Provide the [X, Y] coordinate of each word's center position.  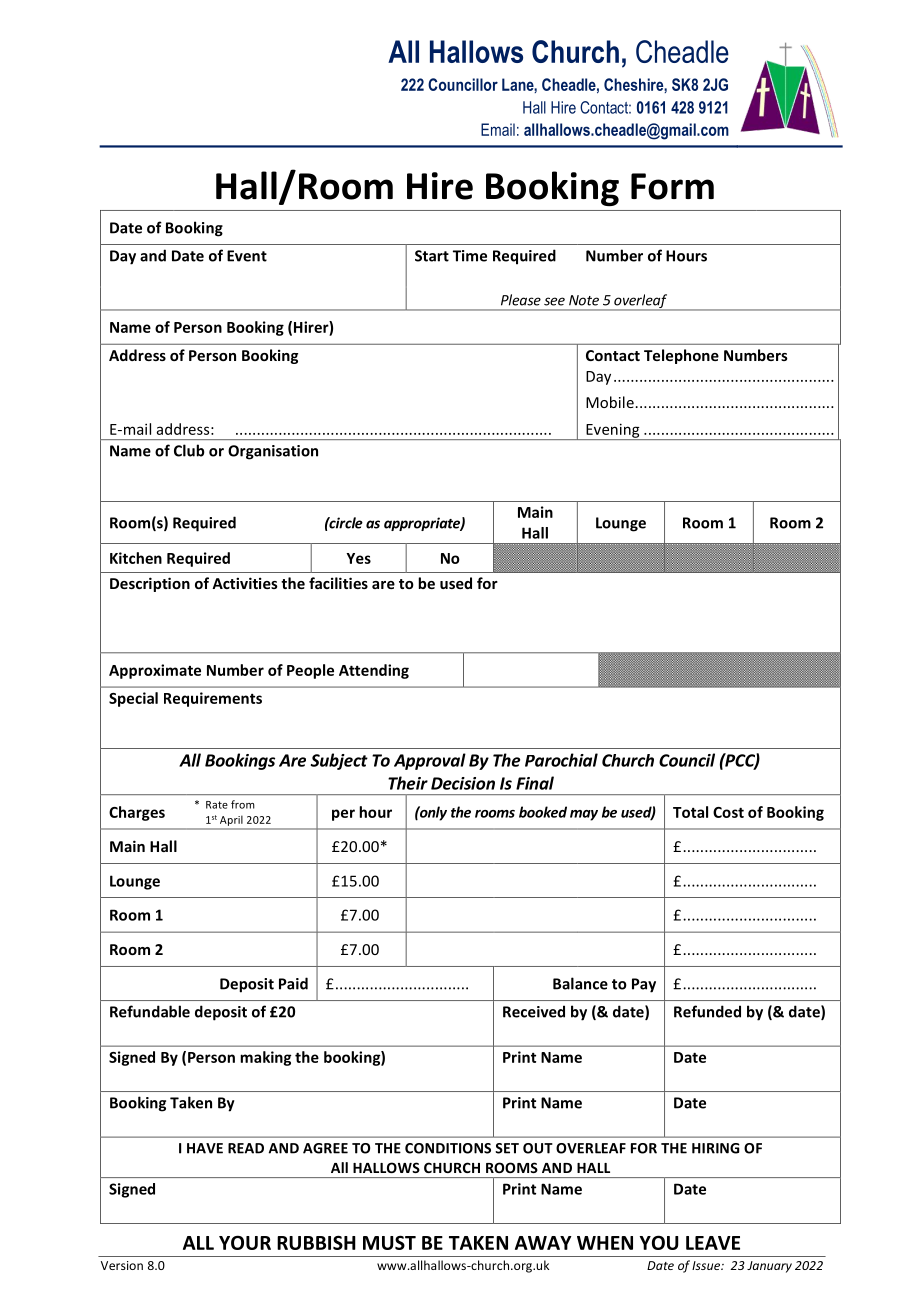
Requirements [213, 699]
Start [432, 256]
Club [189, 450]
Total [690, 812]
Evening [613, 431]
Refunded [707, 1011]
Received [534, 1011]
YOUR [245, 1242]
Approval [430, 761]
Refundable [150, 1011]
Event [247, 256]
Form [672, 186]
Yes [358, 558]
